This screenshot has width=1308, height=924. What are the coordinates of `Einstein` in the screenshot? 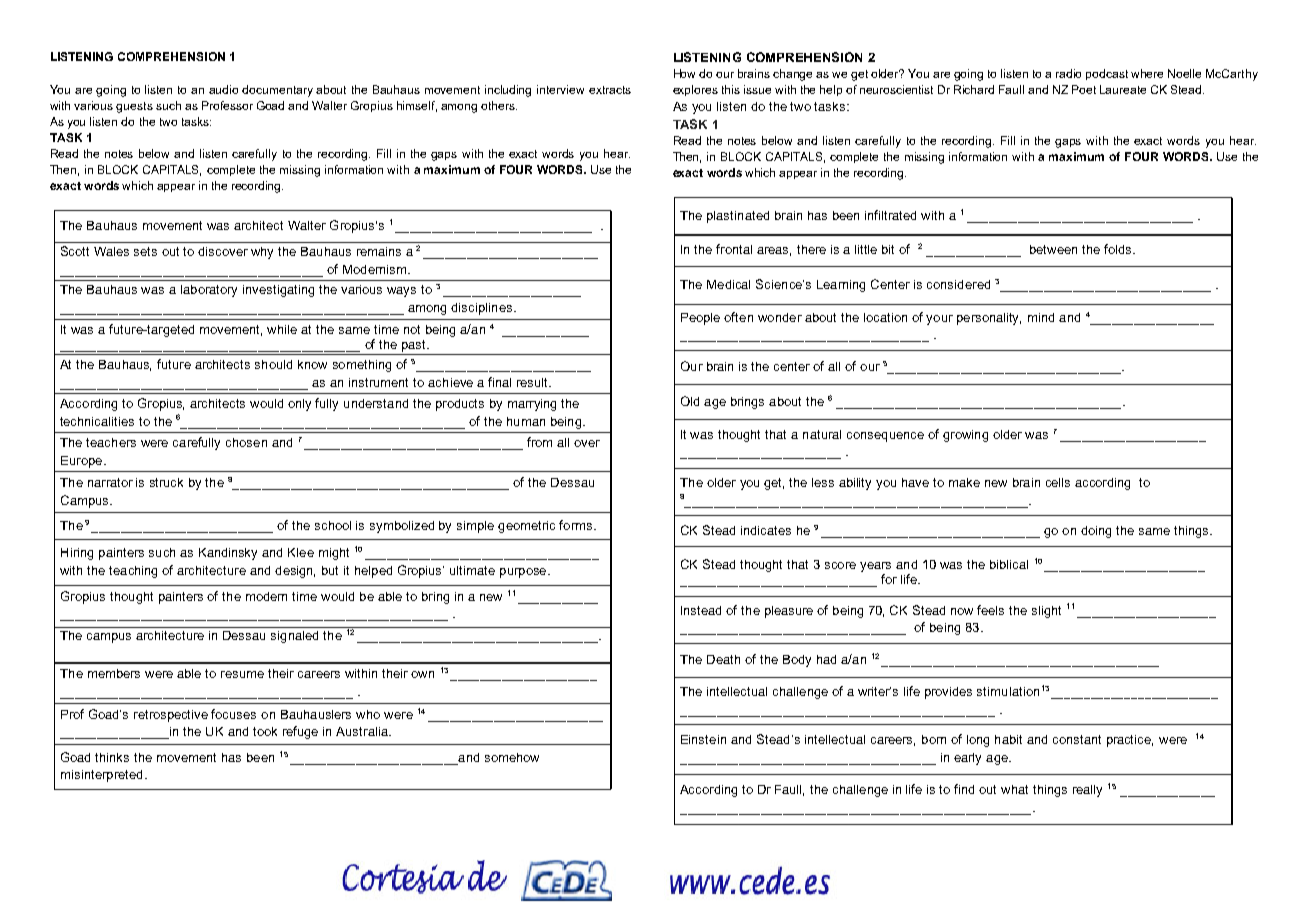 It's located at (703, 739).
